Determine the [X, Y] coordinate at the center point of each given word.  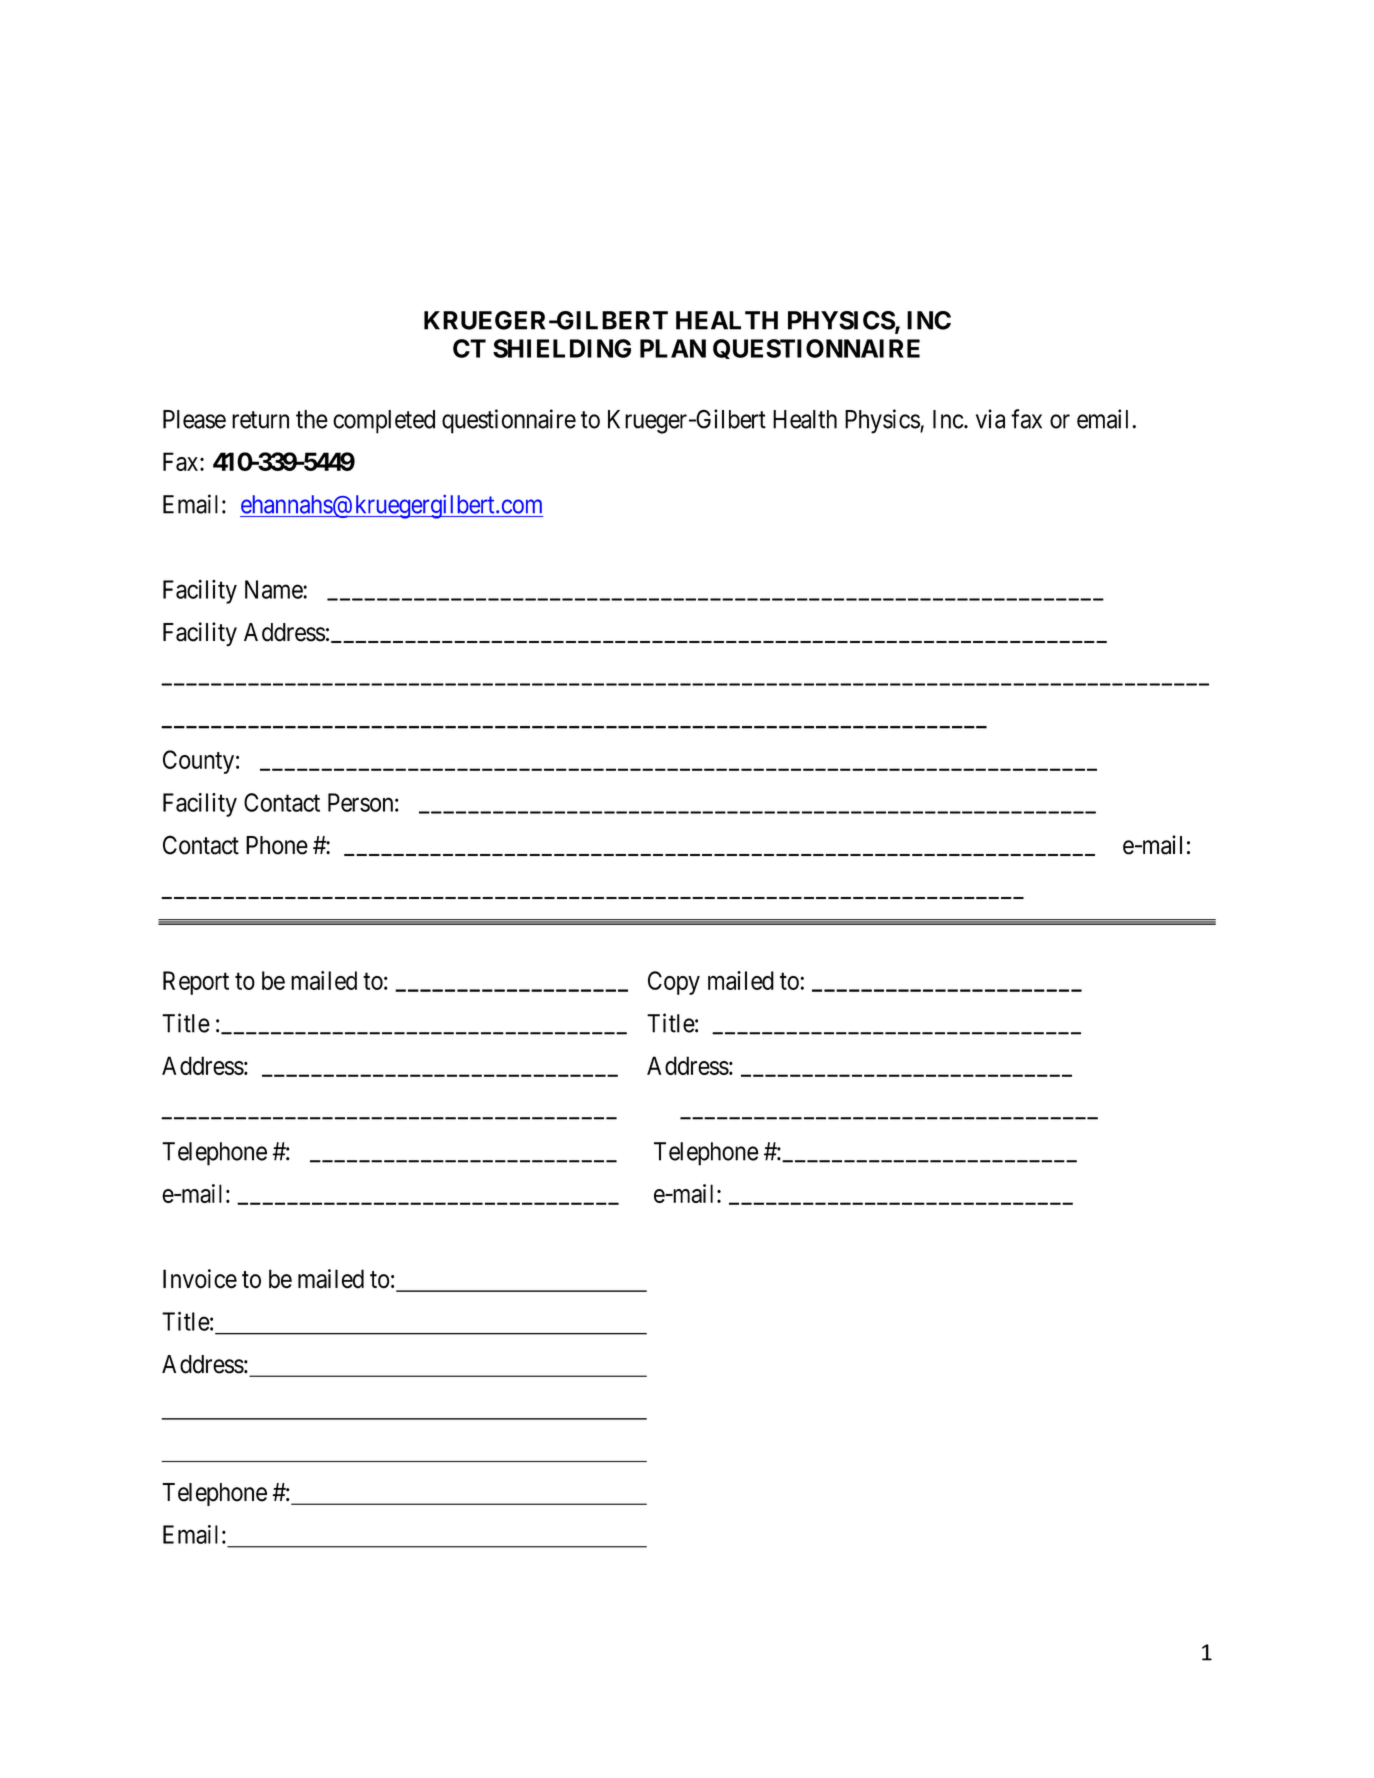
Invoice [200, 1279]
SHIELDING [562, 348]
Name [274, 589]
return [260, 420]
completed [384, 422]
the [312, 419]
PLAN [673, 348]
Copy [674, 983]
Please [194, 419]
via [990, 419]
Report [196, 983]
